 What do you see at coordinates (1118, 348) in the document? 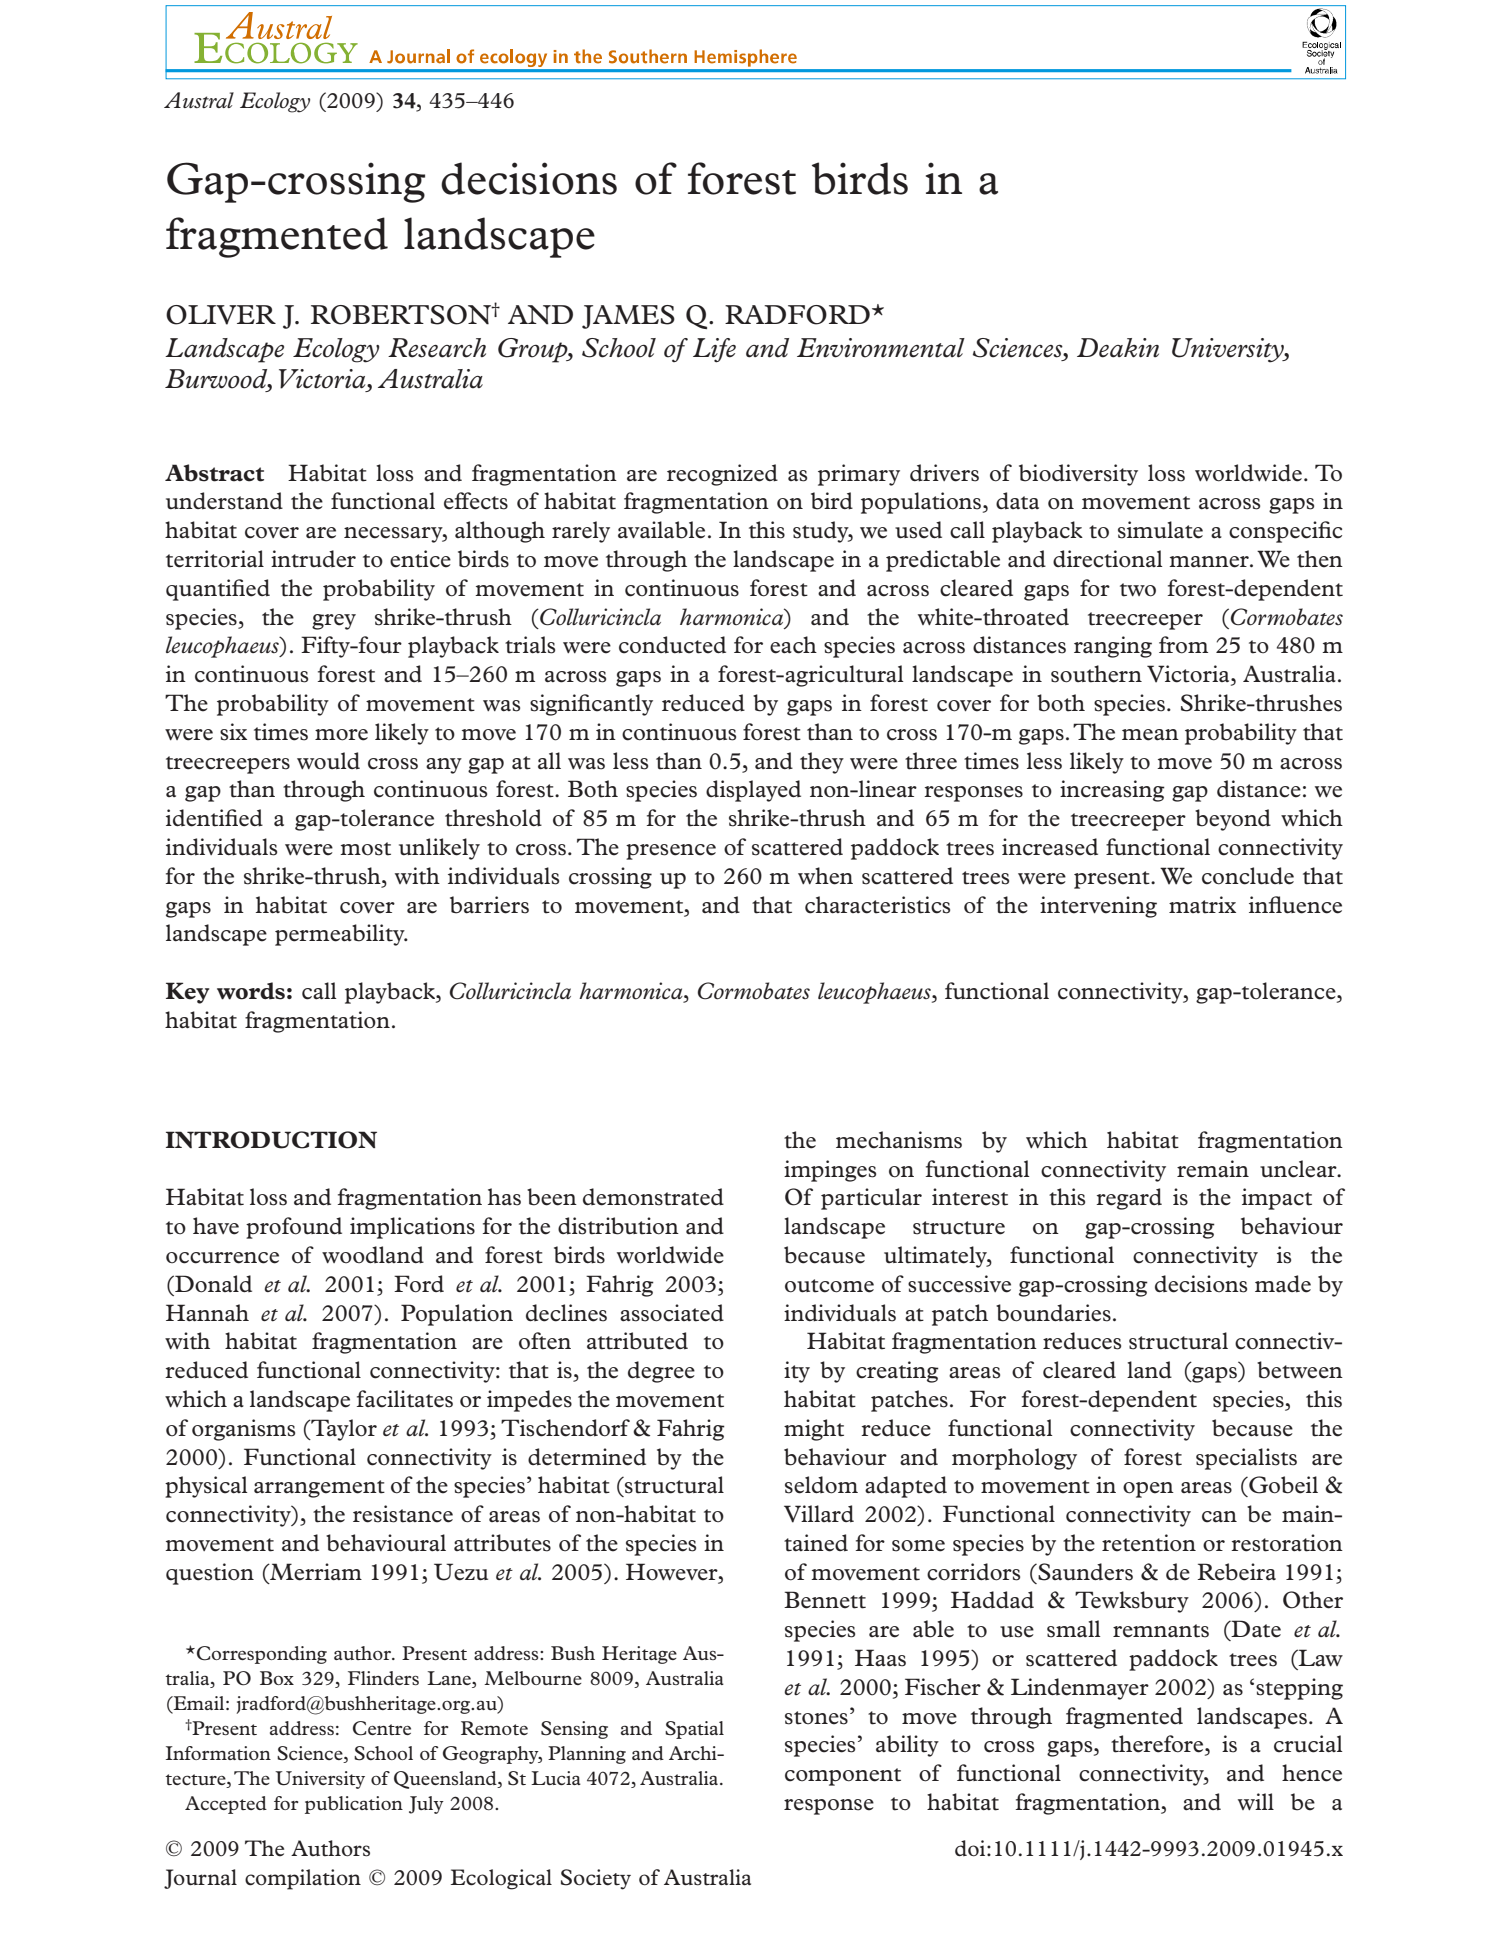
I see `Deakin` at bounding box center [1118, 348].
